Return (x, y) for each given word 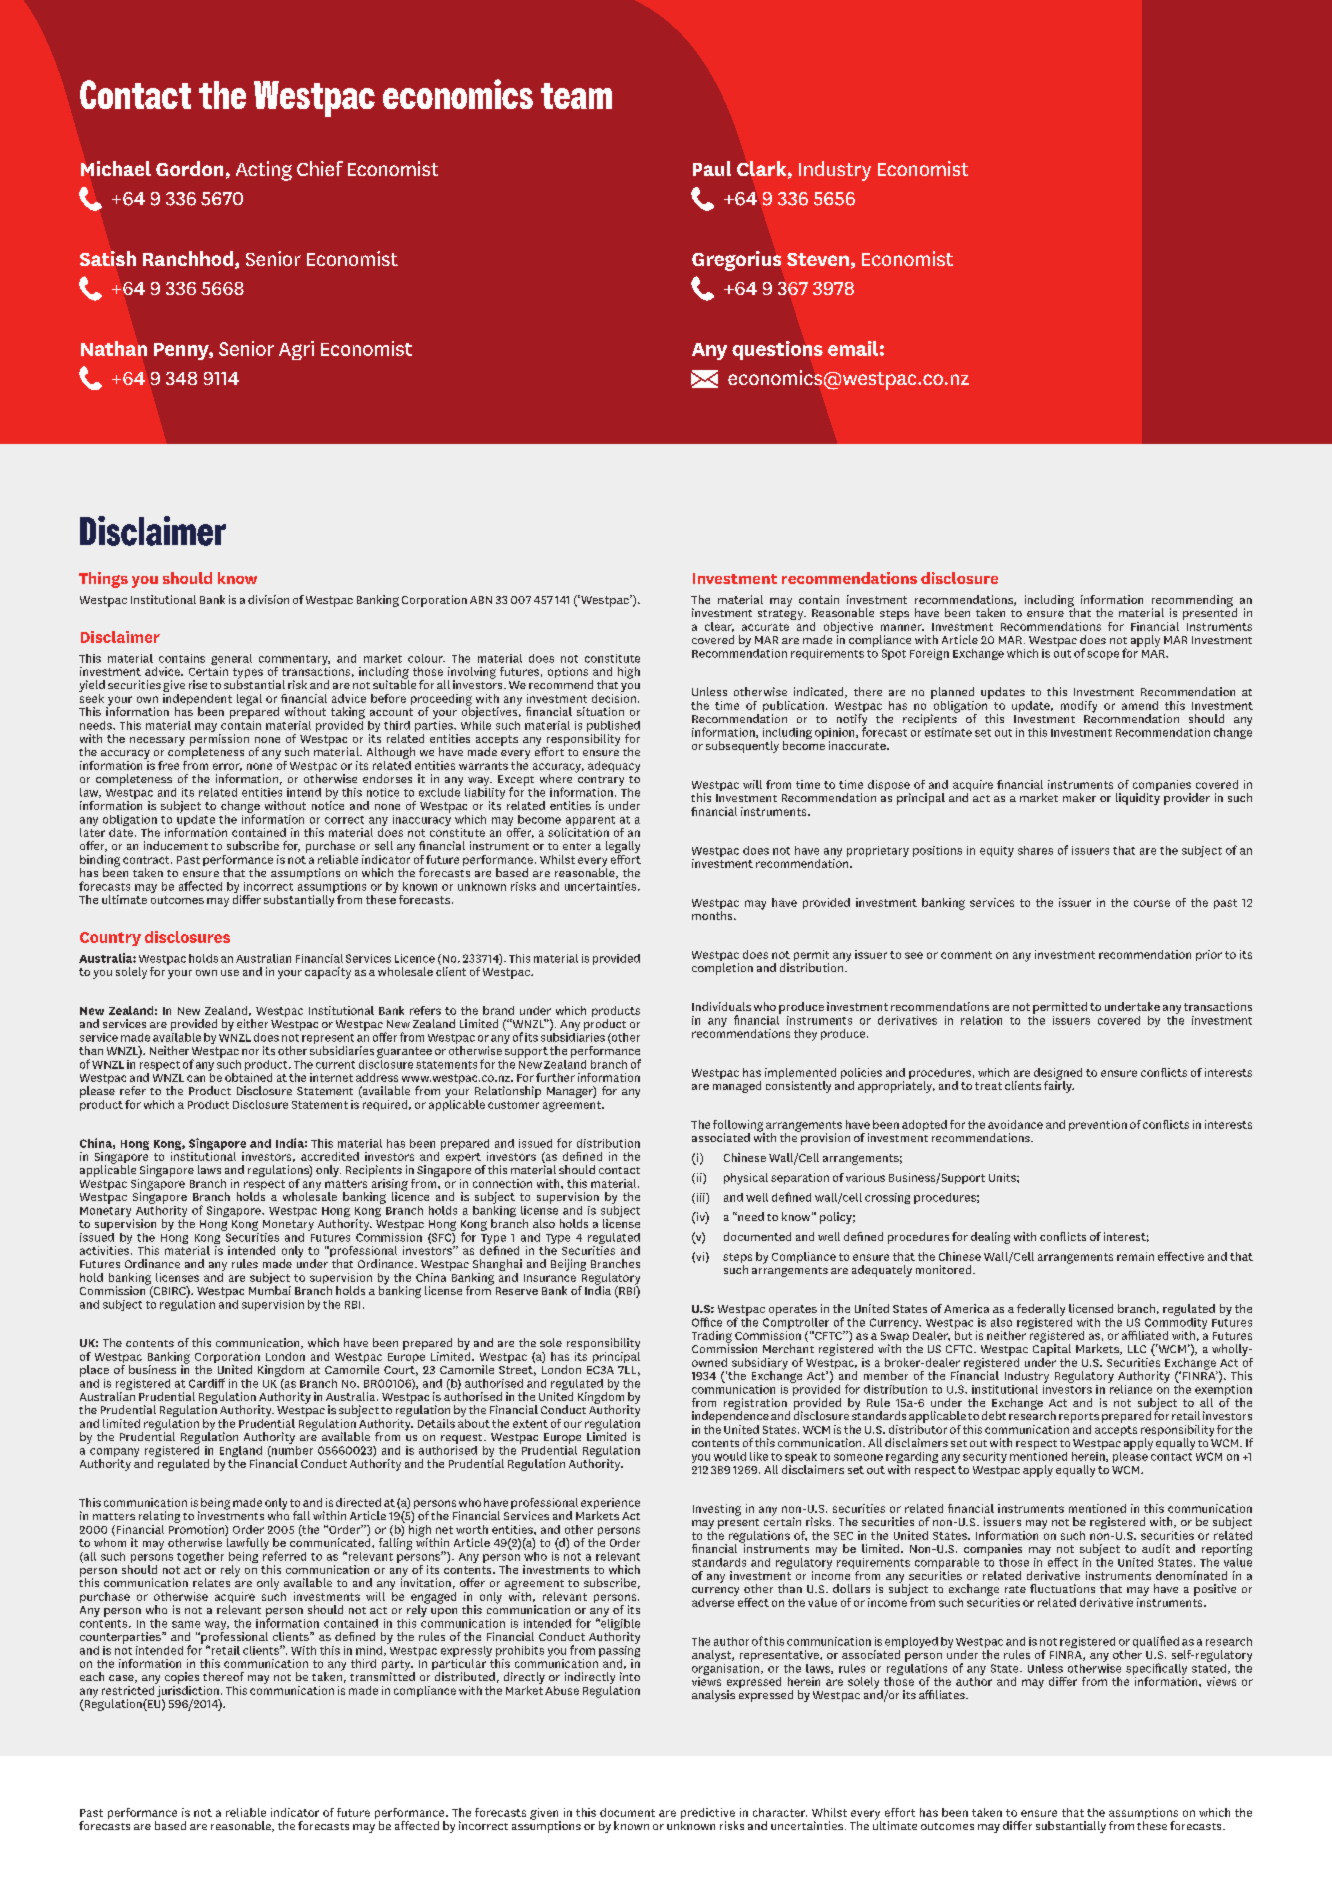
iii (700, 1198)
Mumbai (270, 1290)
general (231, 661)
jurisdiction (187, 1691)
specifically (1156, 1670)
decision (614, 697)
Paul (712, 168)
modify (1079, 707)
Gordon (189, 168)
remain (1135, 1256)
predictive (708, 1815)
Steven (818, 259)
